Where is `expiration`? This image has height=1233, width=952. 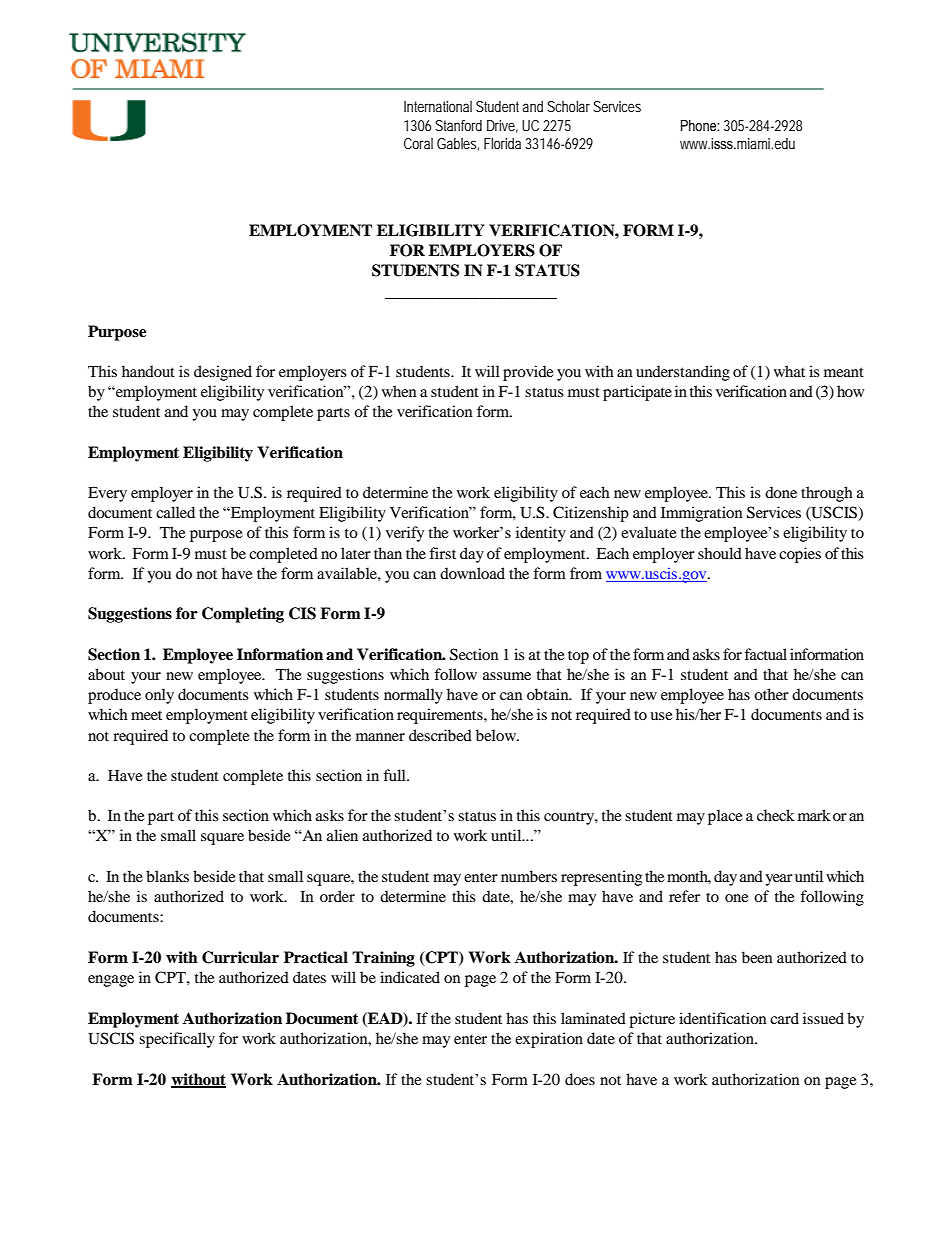 expiration is located at coordinates (549, 1040).
